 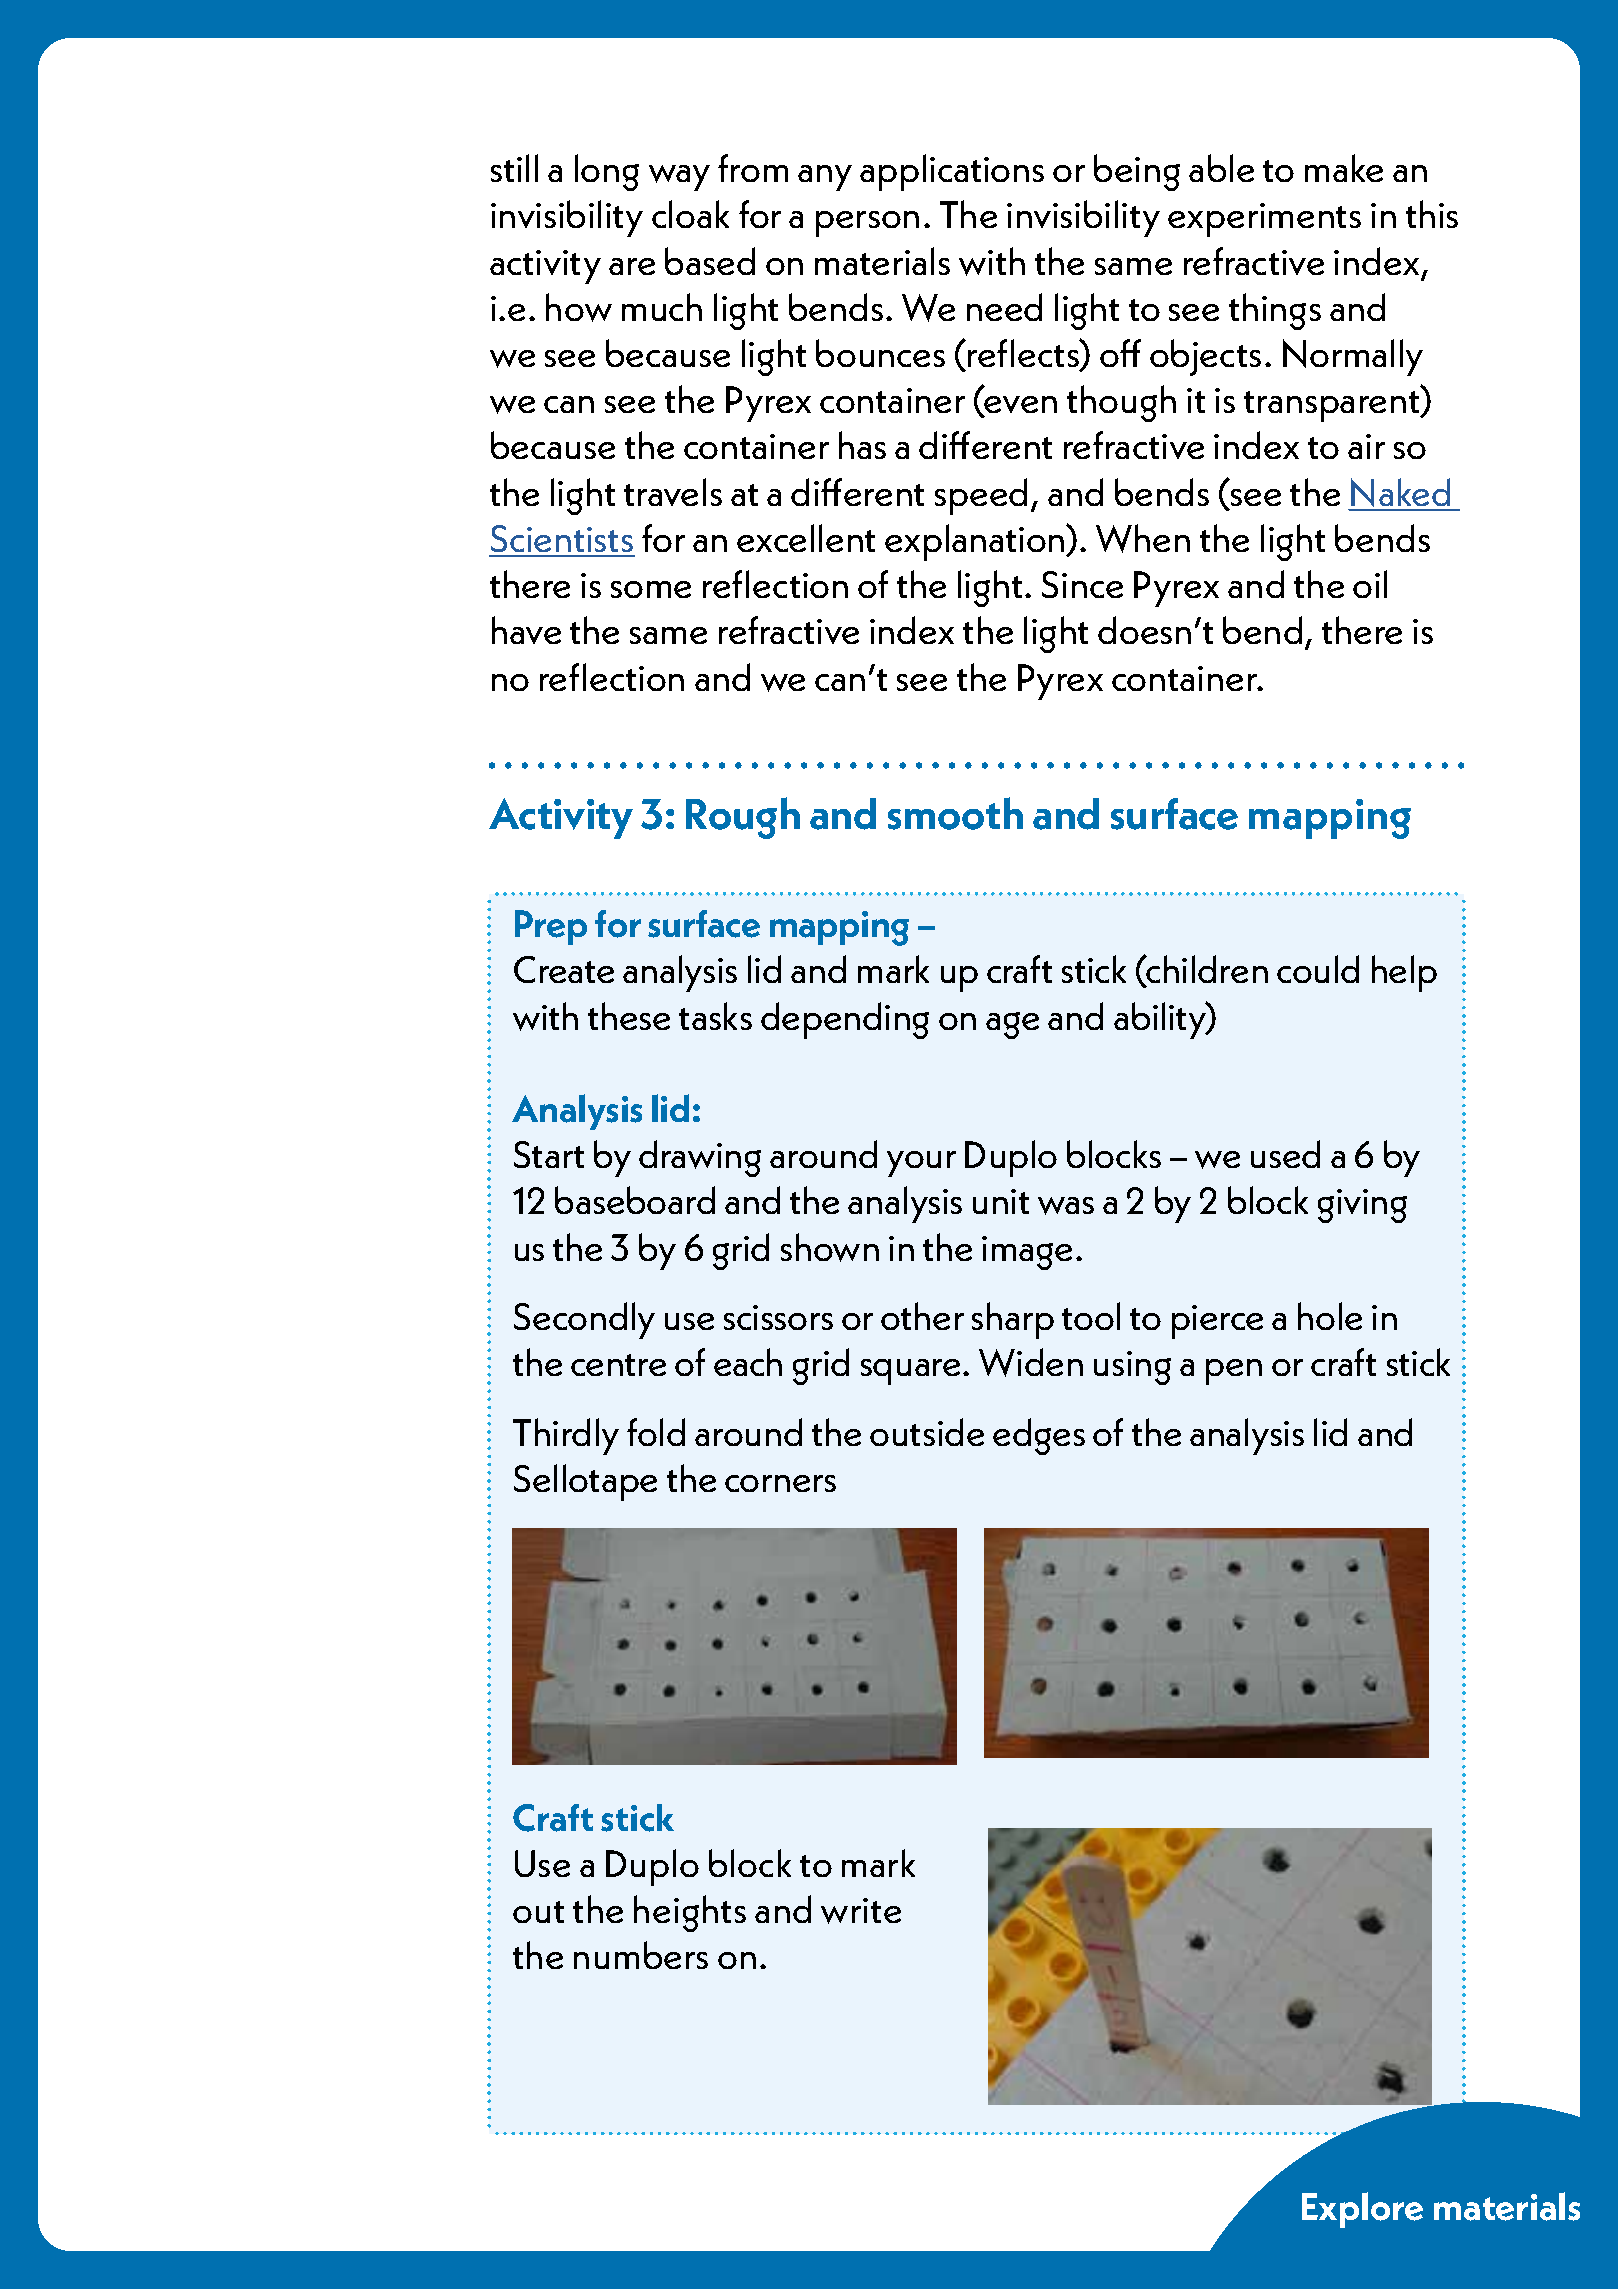 What do you see at coordinates (952, 172) in the page?
I see `applications` at bounding box center [952, 172].
